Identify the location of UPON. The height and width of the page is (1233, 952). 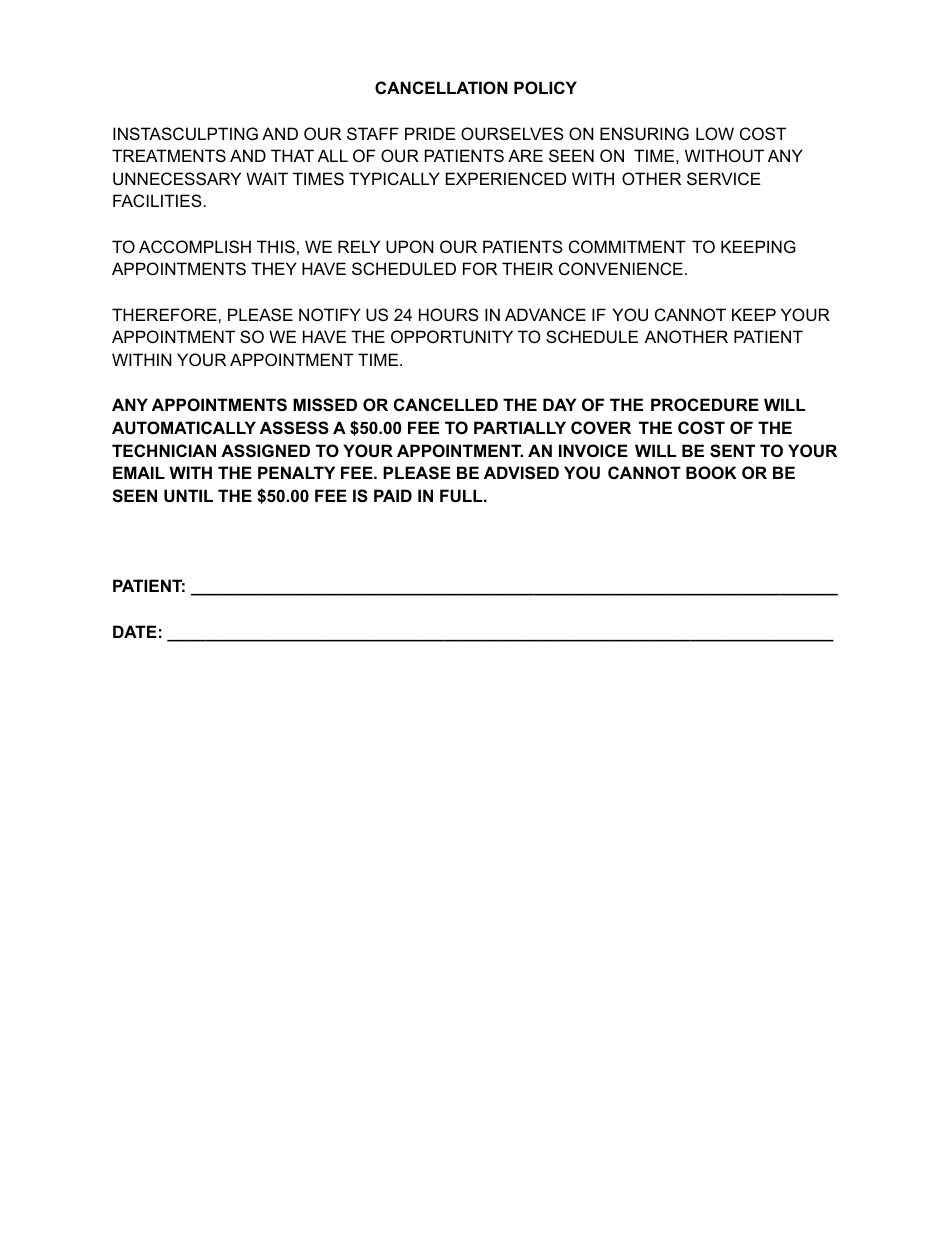
(410, 246).
